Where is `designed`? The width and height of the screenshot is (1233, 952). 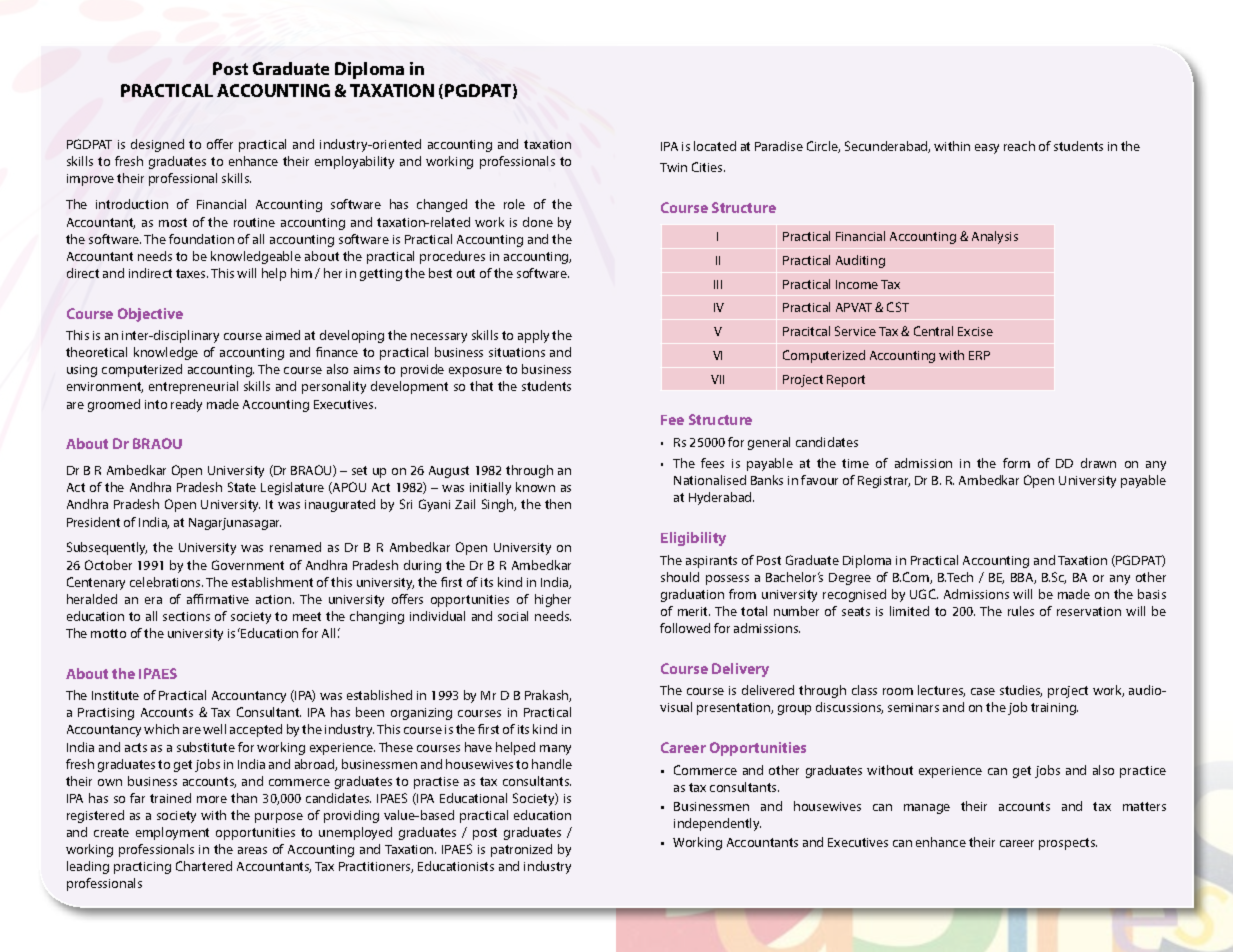 designed is located at coordinates (157, 145).
